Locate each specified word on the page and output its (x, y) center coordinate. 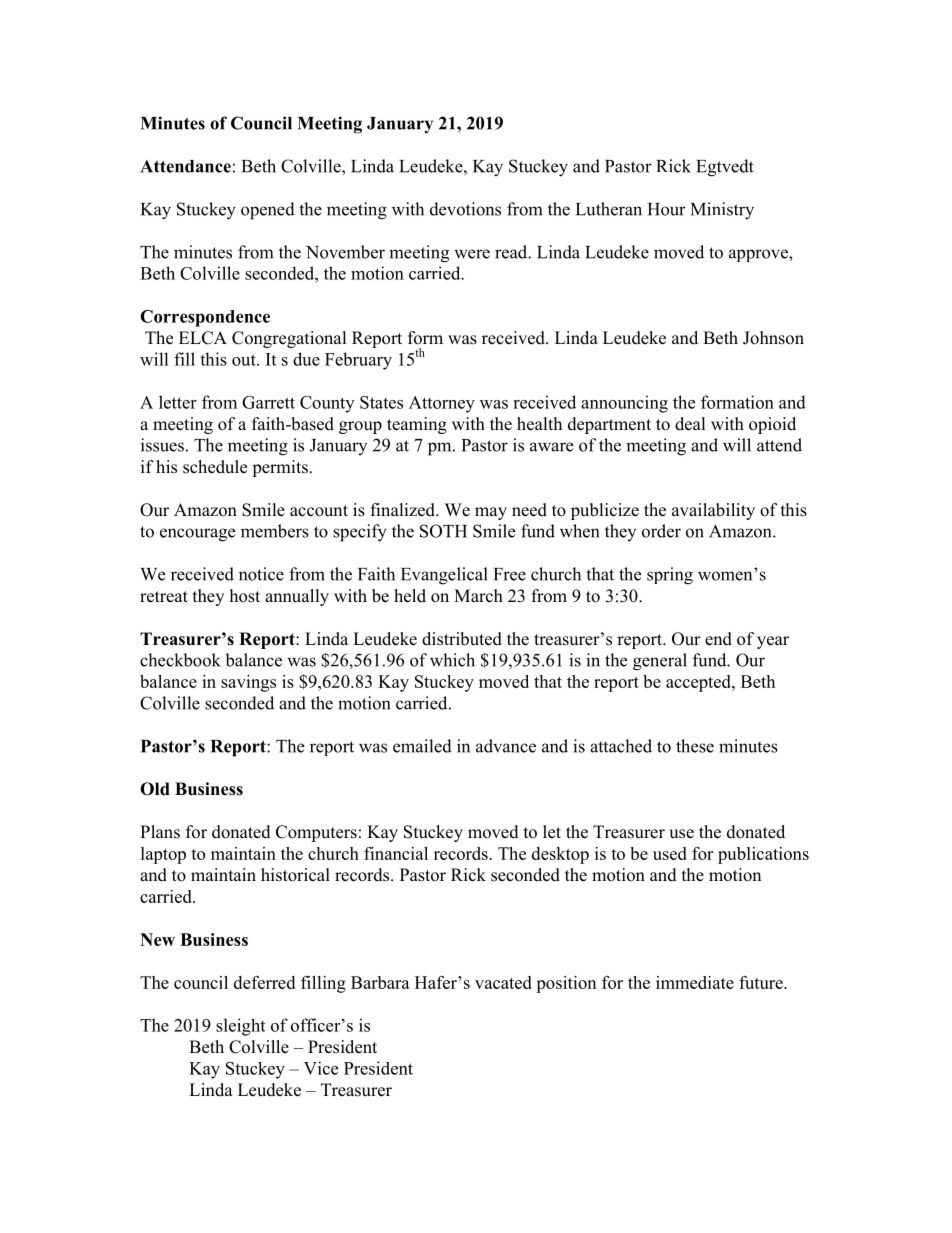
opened (268, 211)
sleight (240, 1027)
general (660, 662)
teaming (417, 425)
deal (690, 424)
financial (396, 853)
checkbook (180, 660)
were (472, 254)
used (670, 853)
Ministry (722, 211)
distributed (462, 639)
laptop (163, 855)
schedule (215, 467)
